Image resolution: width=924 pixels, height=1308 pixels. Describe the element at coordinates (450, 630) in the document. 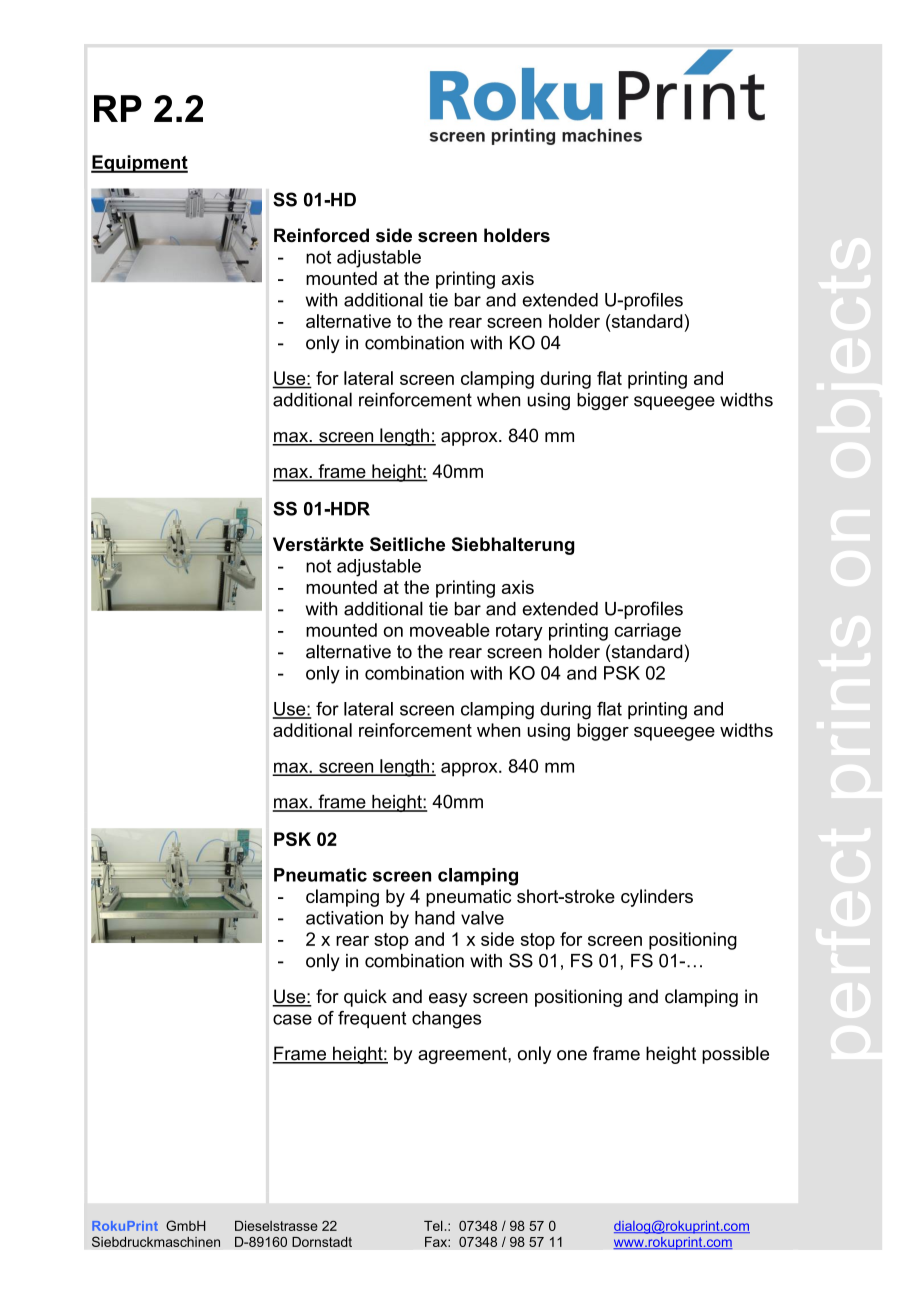

I see `moveable` at that location.
